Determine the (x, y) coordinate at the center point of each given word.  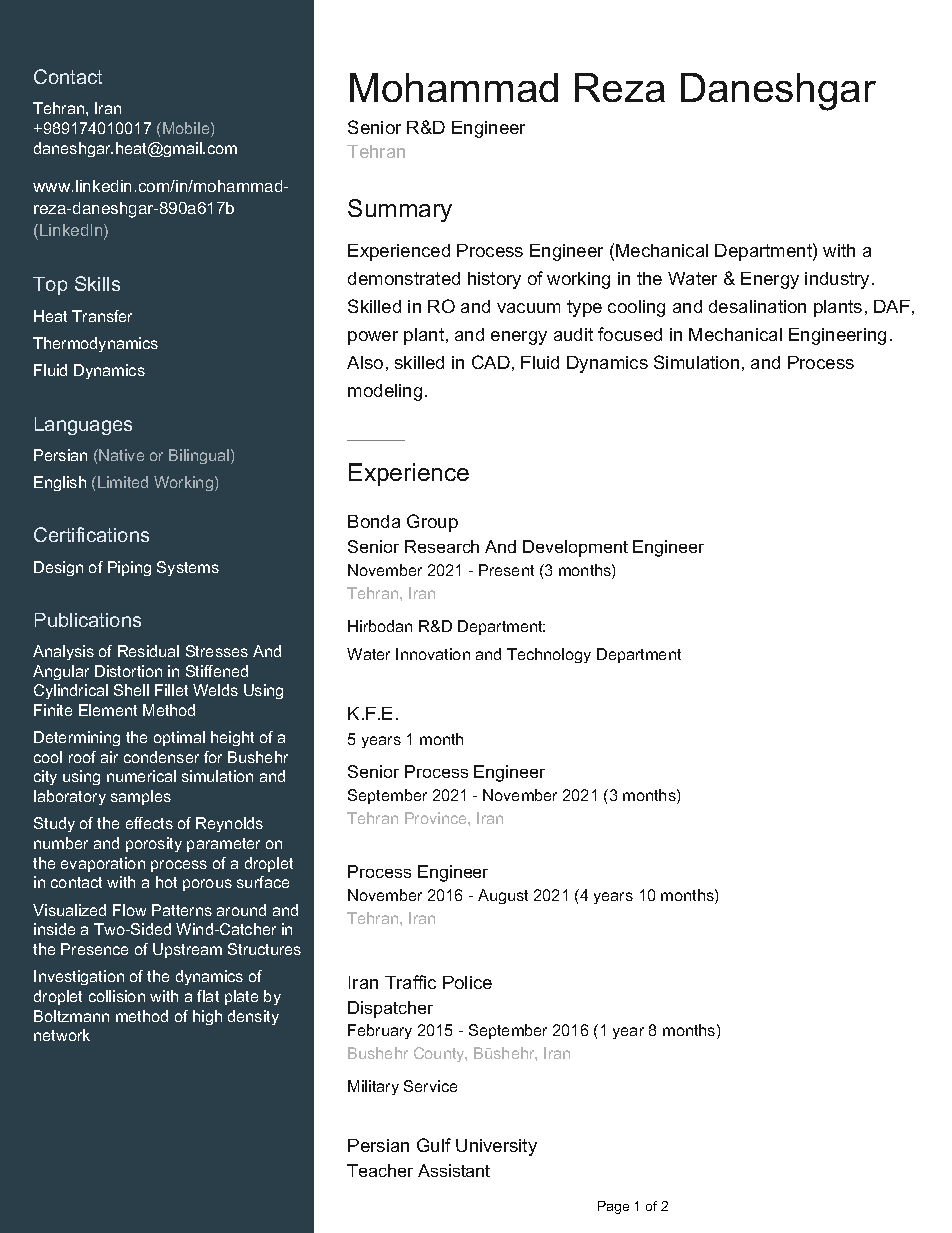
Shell (131, 690)
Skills (97, 283)
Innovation (433, 654)
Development (575, 548)
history (494, 280)
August (503, 896)
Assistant (454, 1170)
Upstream (187, 950)
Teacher (380, 1170)
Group (432, 523)
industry (839, 280)
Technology (549, 655)
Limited (123, 482)
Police (467, 982)
